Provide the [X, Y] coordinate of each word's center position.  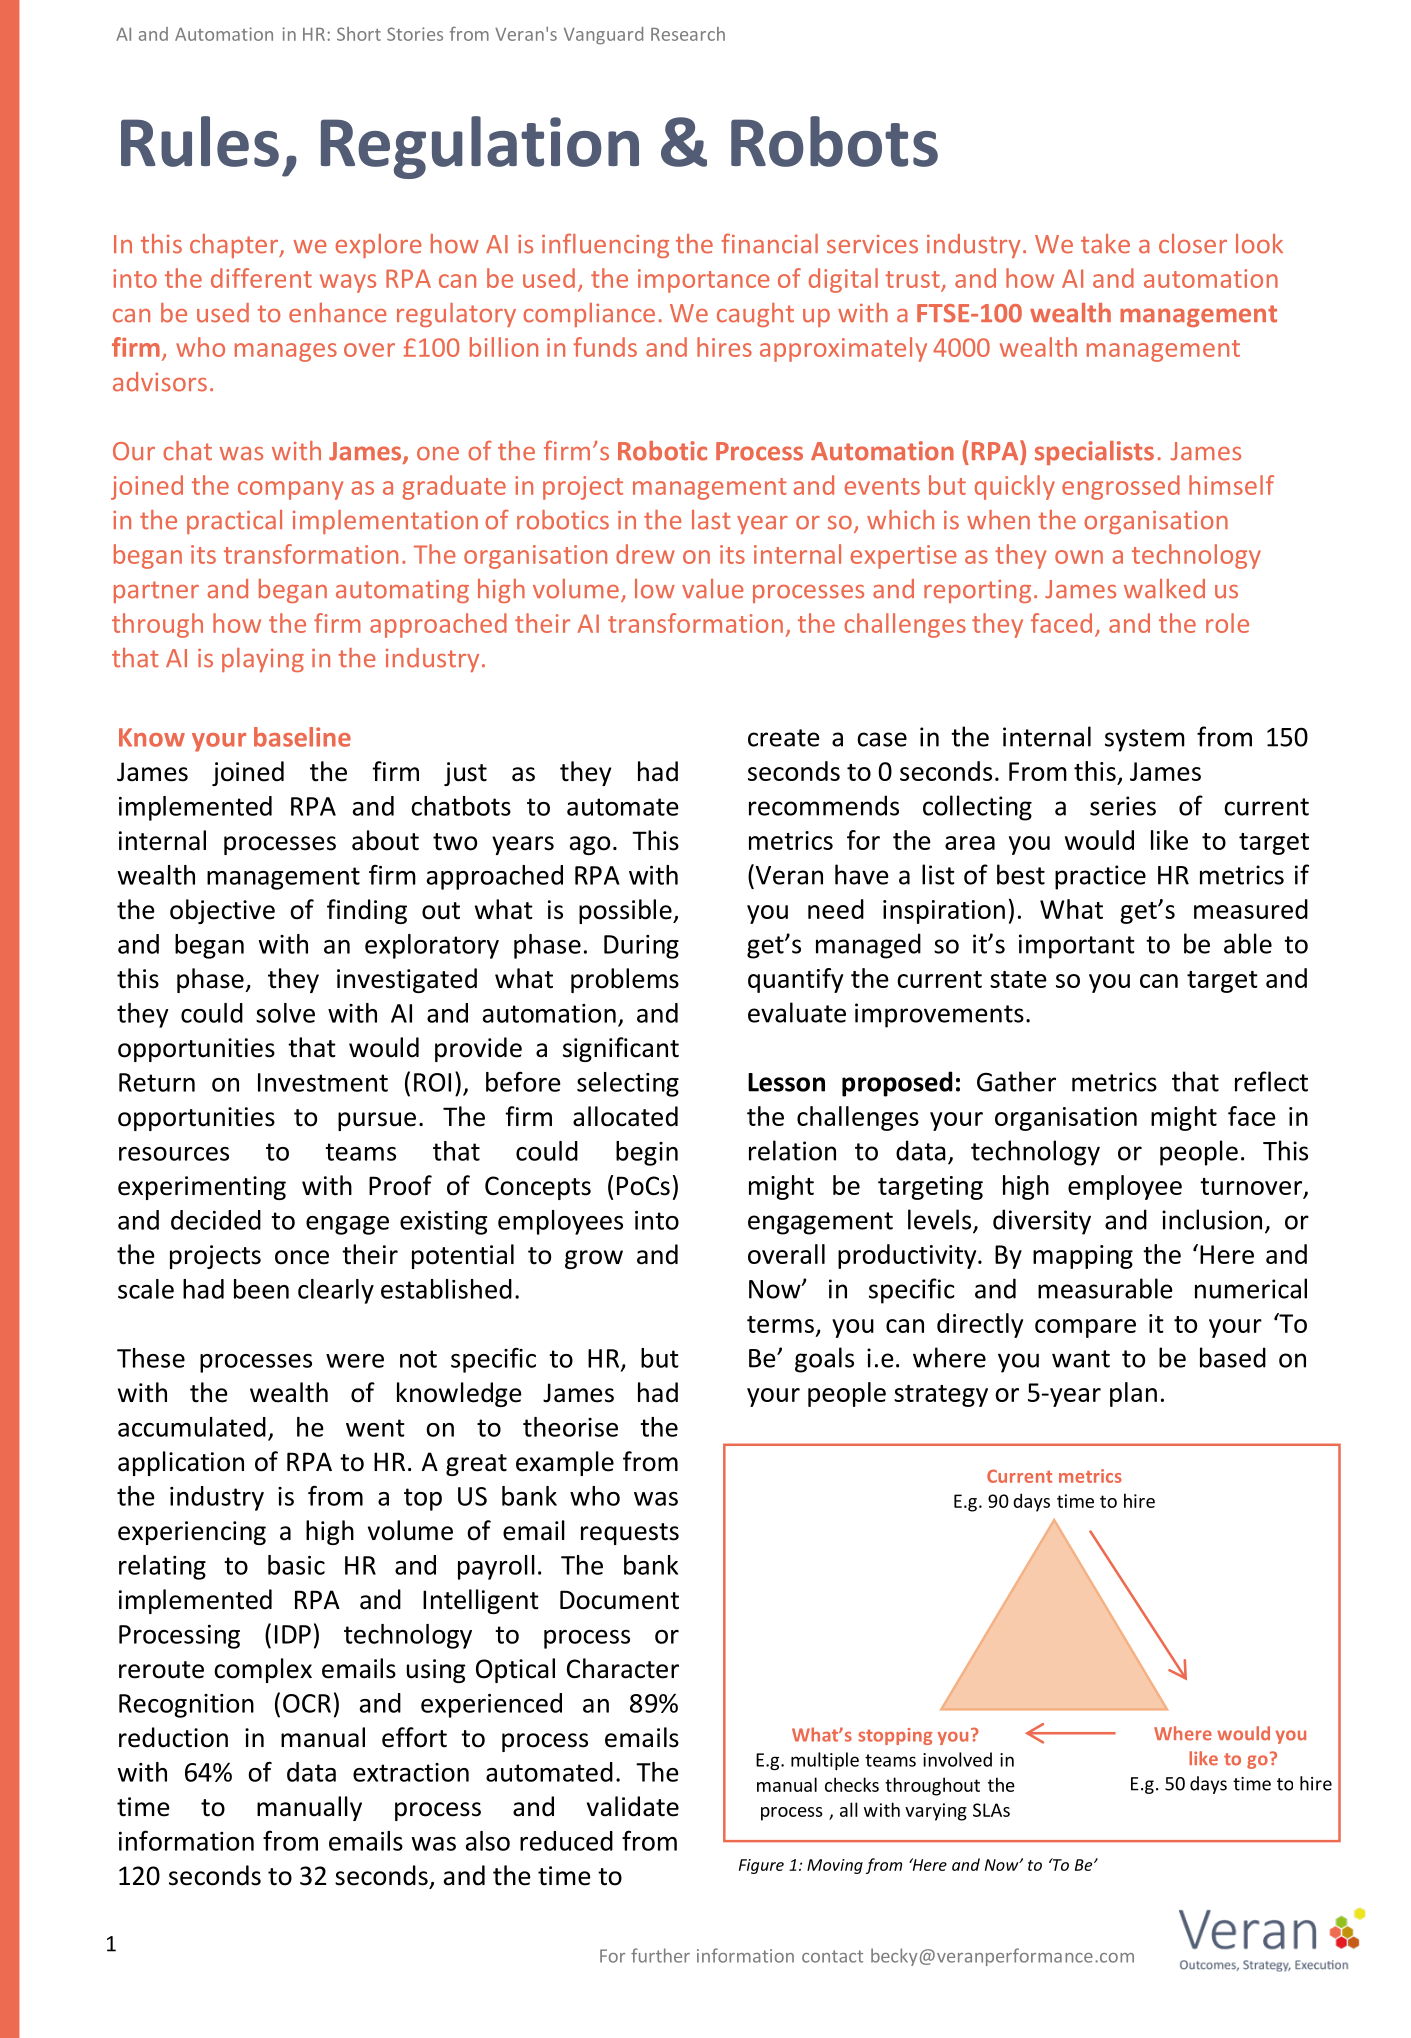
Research [688, 34]
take [1105, 244]
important [1077, 946]
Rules [200, 141]
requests [630, 1534]
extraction [411, 1772]
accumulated [192, 1427]
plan [1133, 1394]
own [1079, 557]
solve [285, 1013]
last [711, 520]
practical [234, 522]
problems [625, 980]
